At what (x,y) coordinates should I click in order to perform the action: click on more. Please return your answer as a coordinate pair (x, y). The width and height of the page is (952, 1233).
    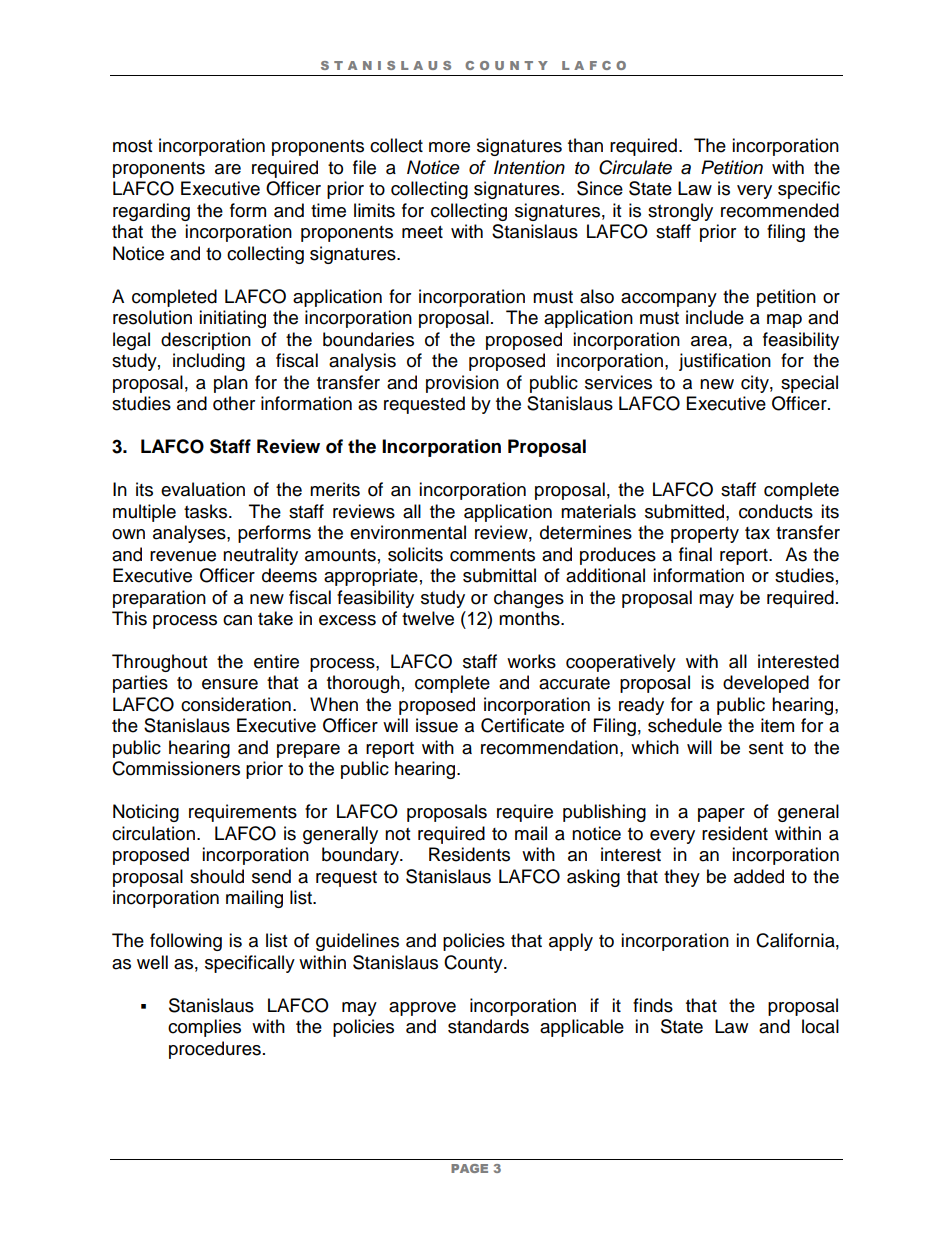
    Looking at the image, I should click on (449, 147).
